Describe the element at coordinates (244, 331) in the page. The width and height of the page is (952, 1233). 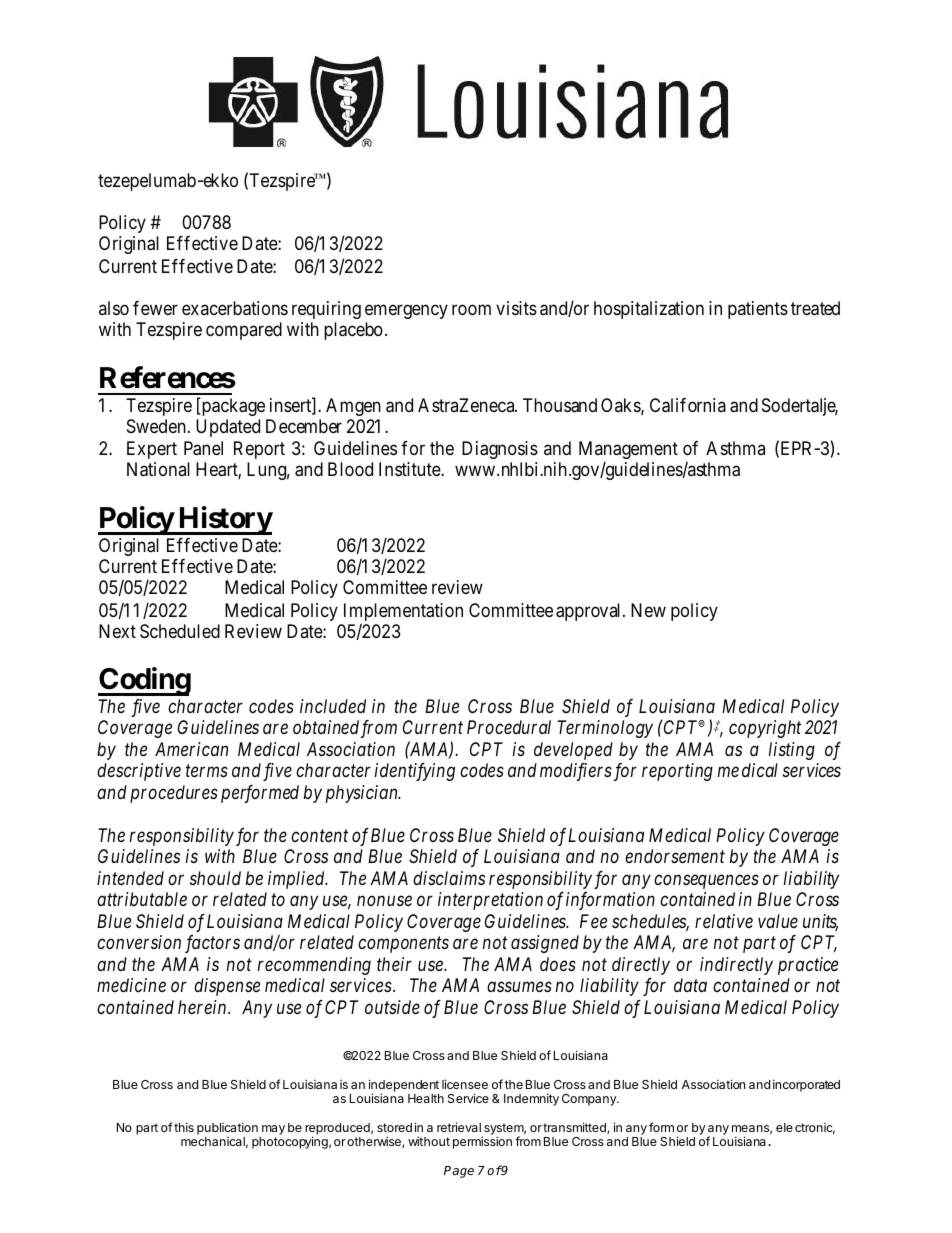
I see `compared` at that location.
